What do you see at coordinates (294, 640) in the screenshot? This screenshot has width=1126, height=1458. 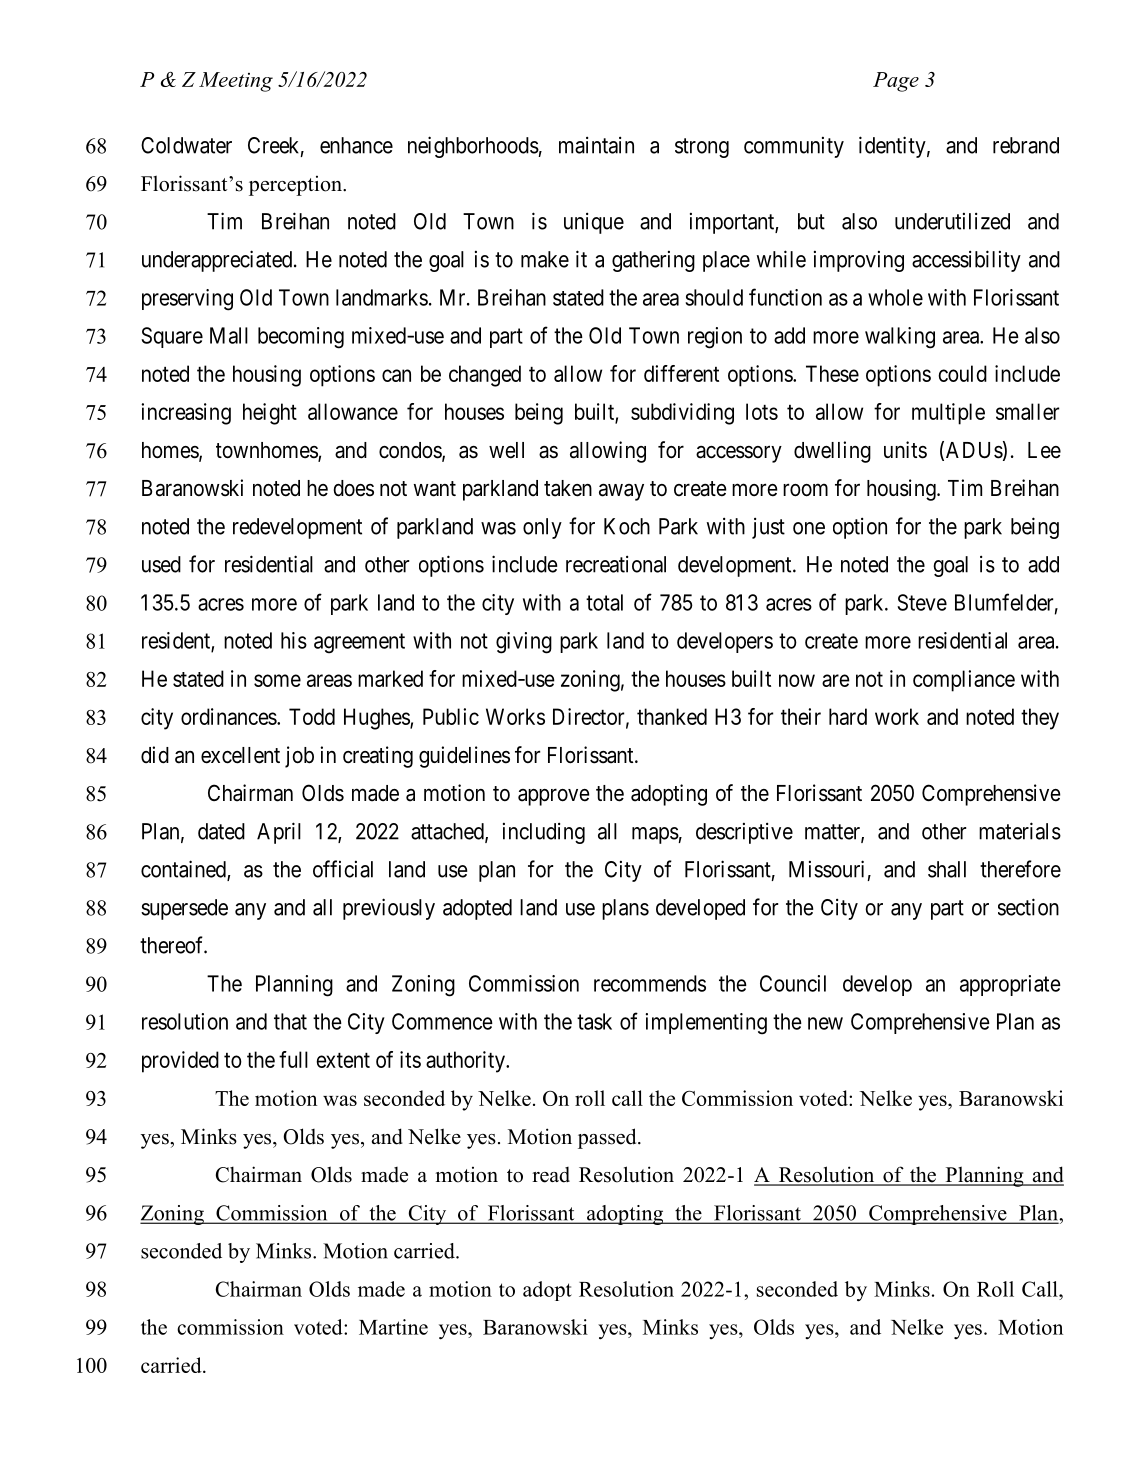 I see `his` at bounding box center [294, 640].
